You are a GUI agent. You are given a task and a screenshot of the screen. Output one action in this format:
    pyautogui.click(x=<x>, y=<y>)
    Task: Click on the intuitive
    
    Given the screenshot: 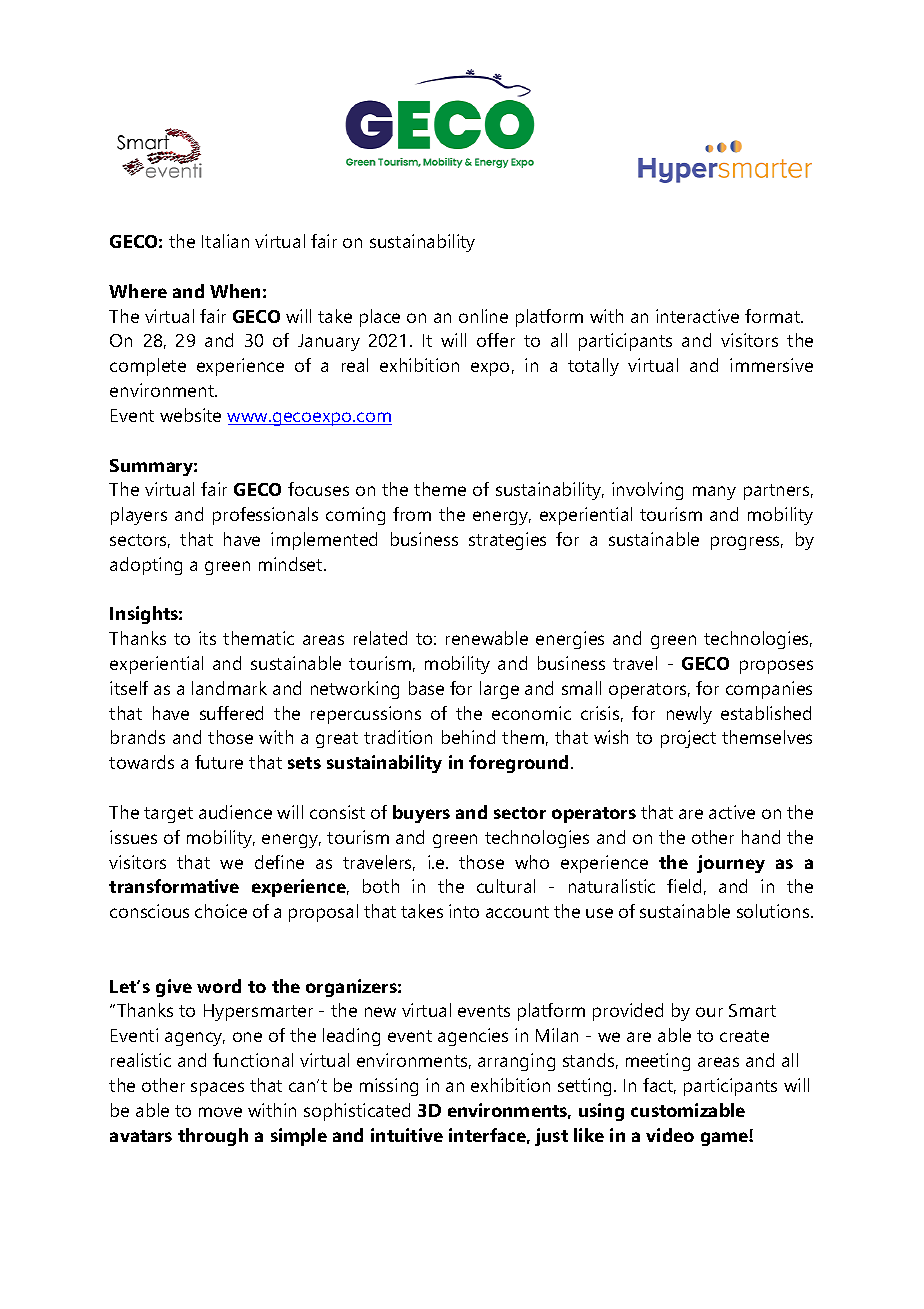 What is the action you would take?
    pyautogui.click(x=407, y=1135)
